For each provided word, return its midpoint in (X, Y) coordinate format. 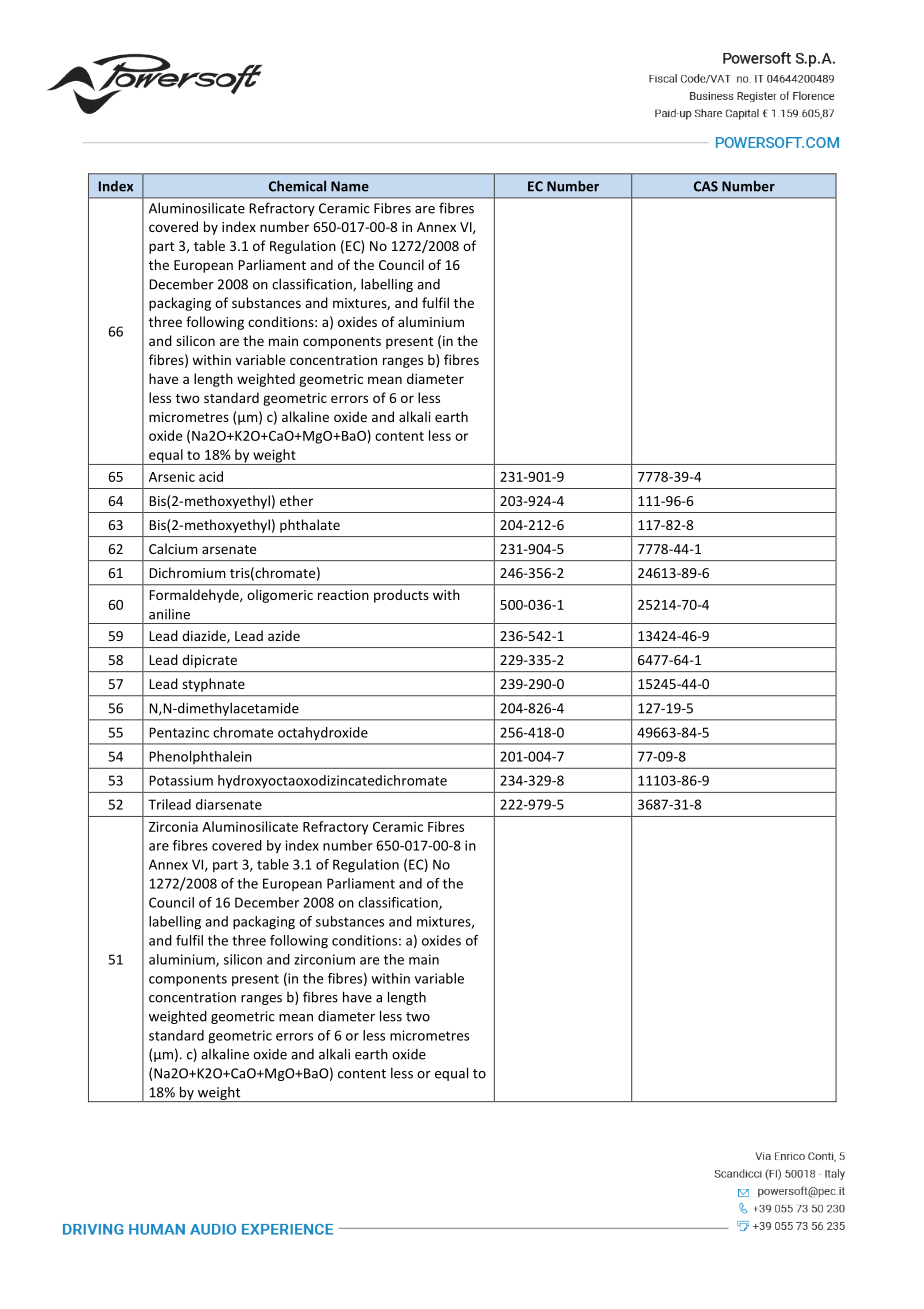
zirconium (324, 959)
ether (296, 500)
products (401, 596)
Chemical (297, 186)
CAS (706, 186)
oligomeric (280, 596)
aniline (169, 614)
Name (350, 186)
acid (211, 476)
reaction (343, 595)
